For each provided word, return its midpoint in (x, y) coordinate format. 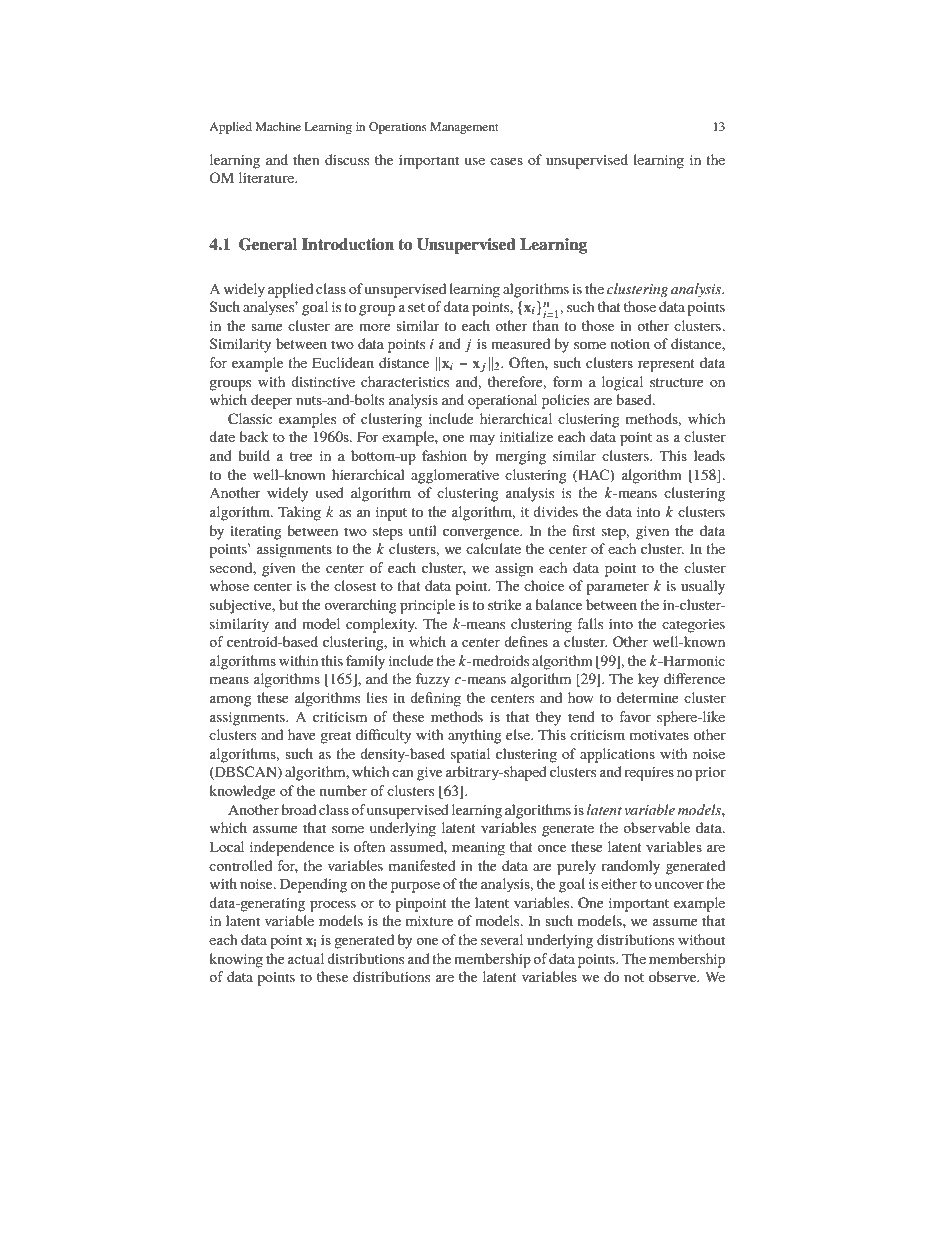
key (648, 680)
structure (677, 382)
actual (306, 958)
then (306, 159)
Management (464, 128)
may (482, 440)
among (231, 701)
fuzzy (433, 680)
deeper (272, 401)
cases (506, 161)
